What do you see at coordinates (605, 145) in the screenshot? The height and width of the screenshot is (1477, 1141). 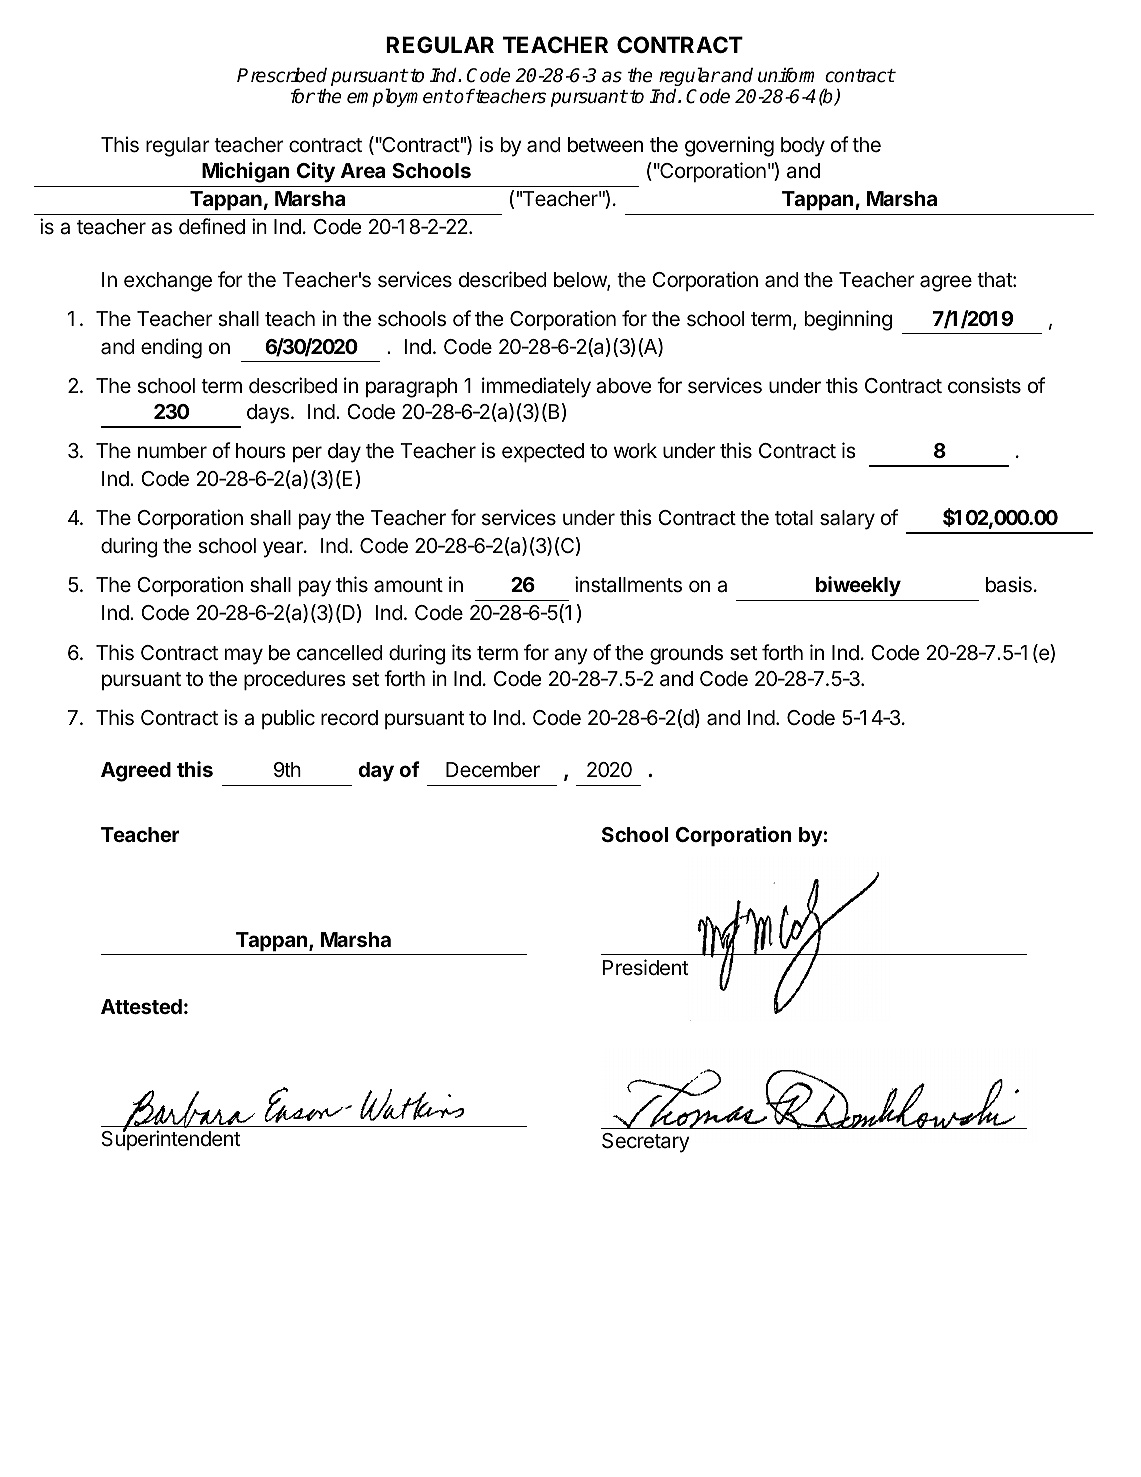 I see `between` at bounding box center [605, 145].
